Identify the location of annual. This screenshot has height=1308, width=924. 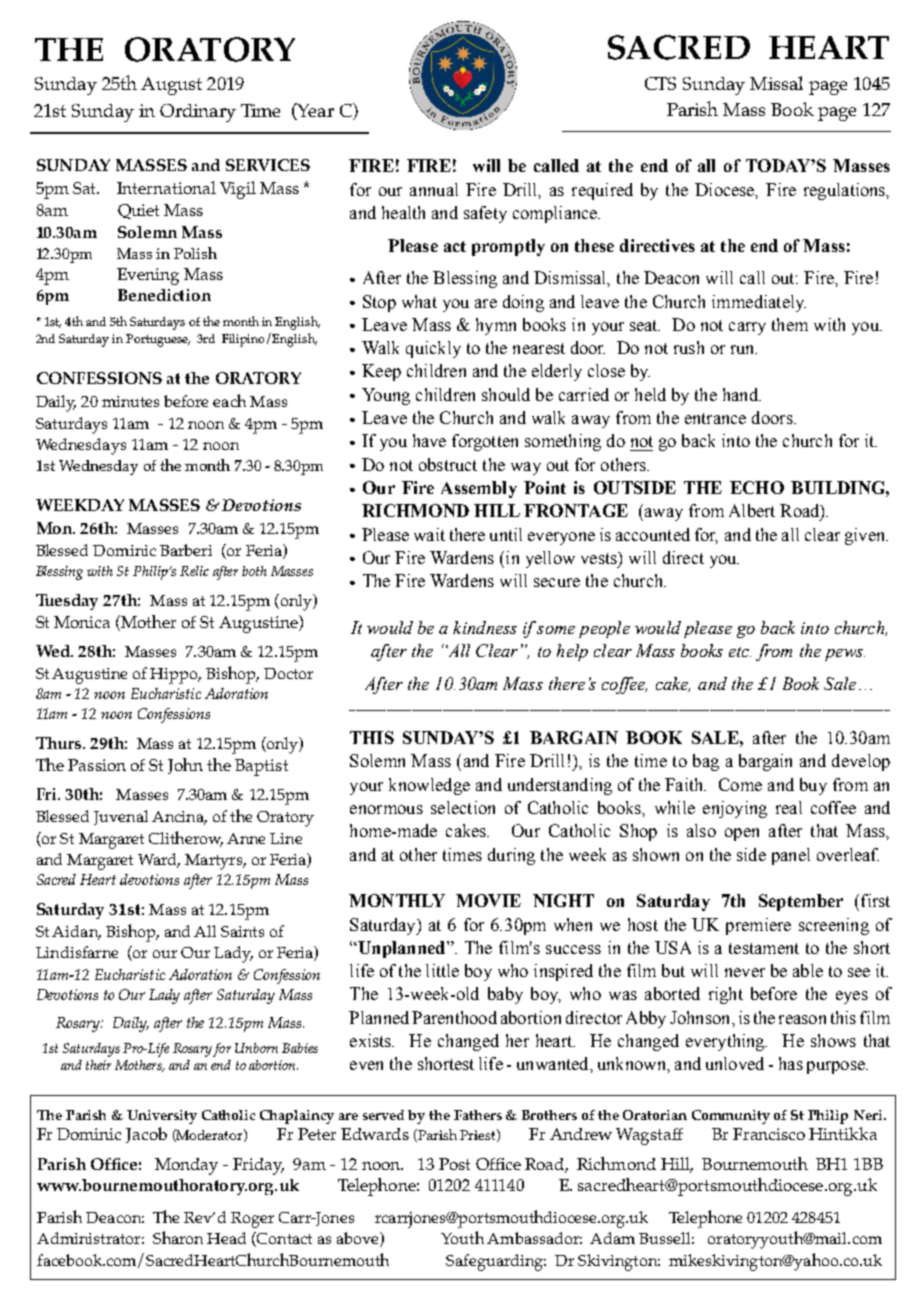
(434, 189).
